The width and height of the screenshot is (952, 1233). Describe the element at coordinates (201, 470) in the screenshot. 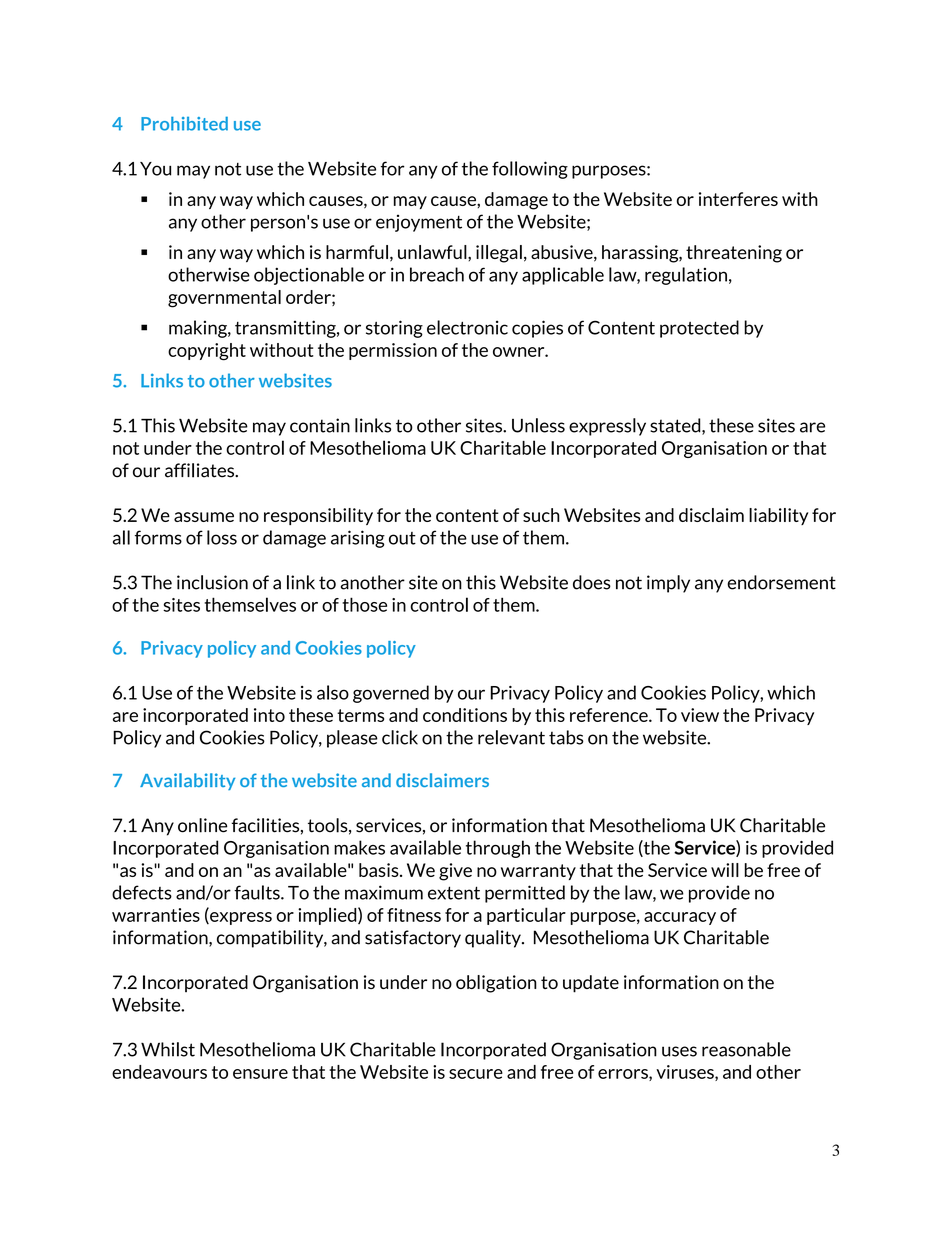

I see `affiliates` at that location.
